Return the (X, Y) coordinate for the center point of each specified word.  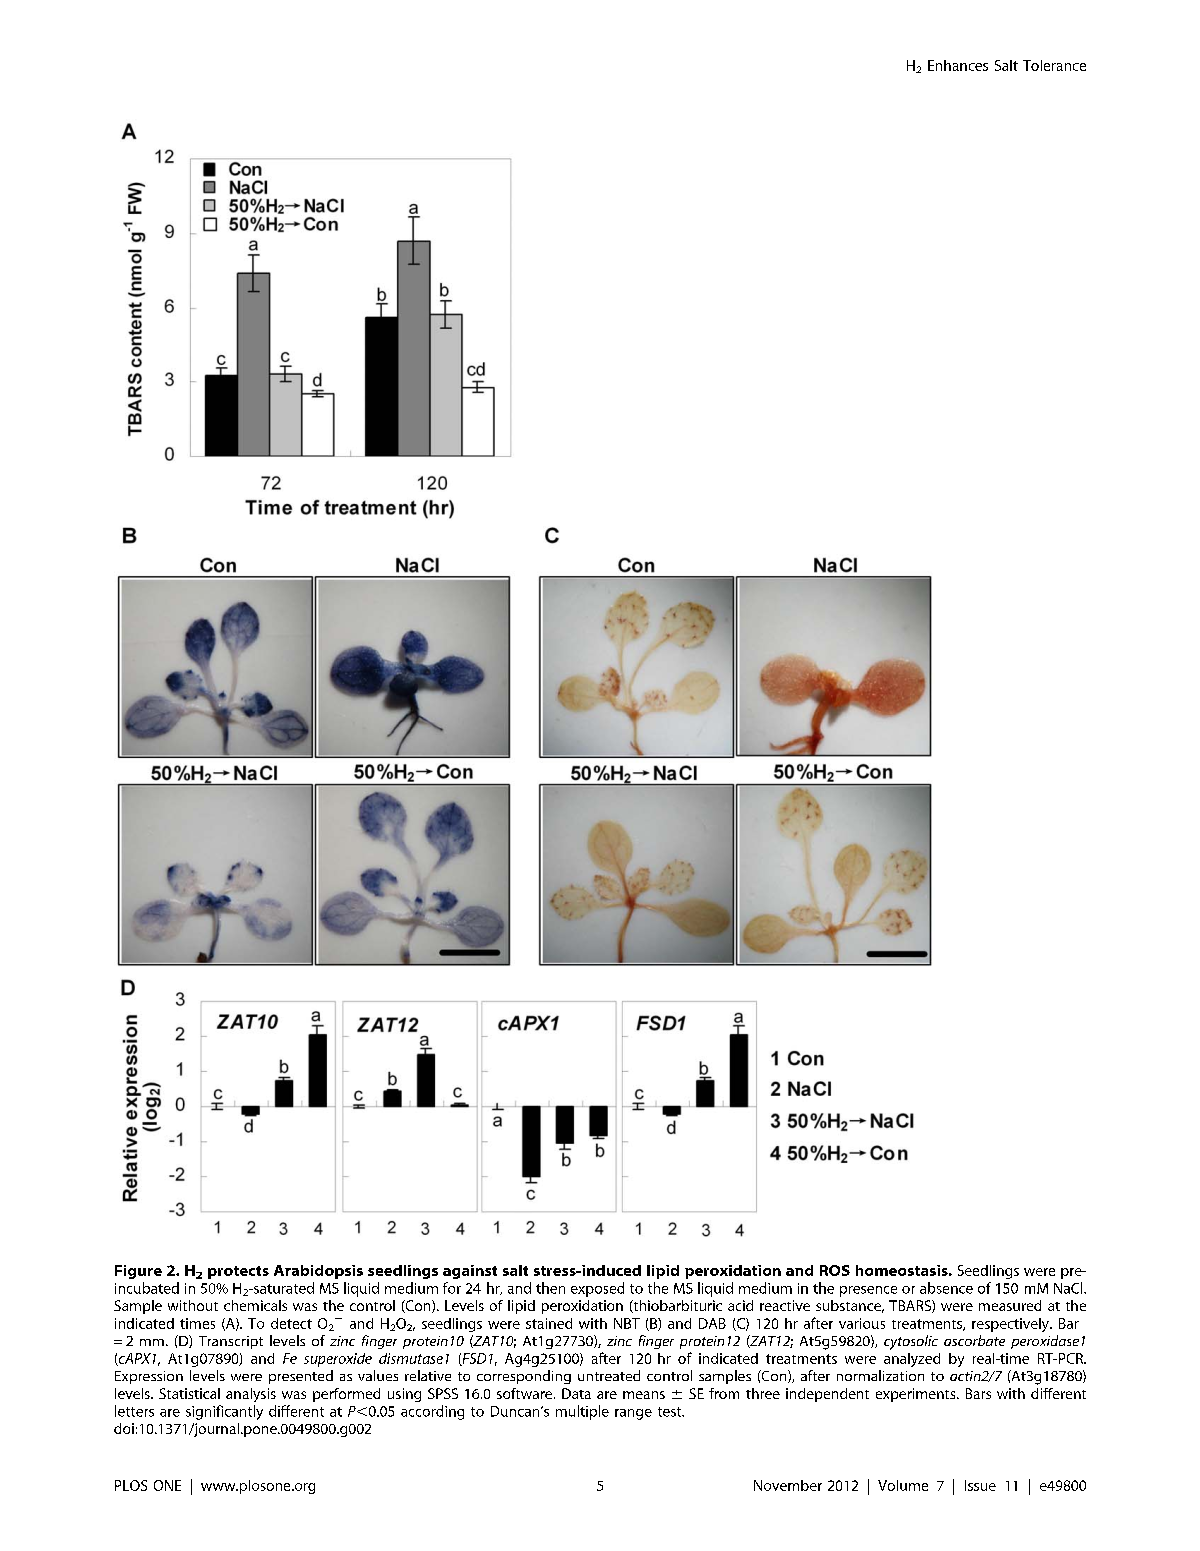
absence (946, 1288)
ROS (835, 1270)
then (550, 1288)
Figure (138, 1272)
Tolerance (1054, 65)
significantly (224, 1412)
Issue (980, 1485)
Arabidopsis (318, 1272)
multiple (582, 1412)
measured (1010, 1305)
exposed (597, 1289)
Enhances (958, 65)
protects (238, 1272)
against (470, 1272)
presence (868, 1291)
